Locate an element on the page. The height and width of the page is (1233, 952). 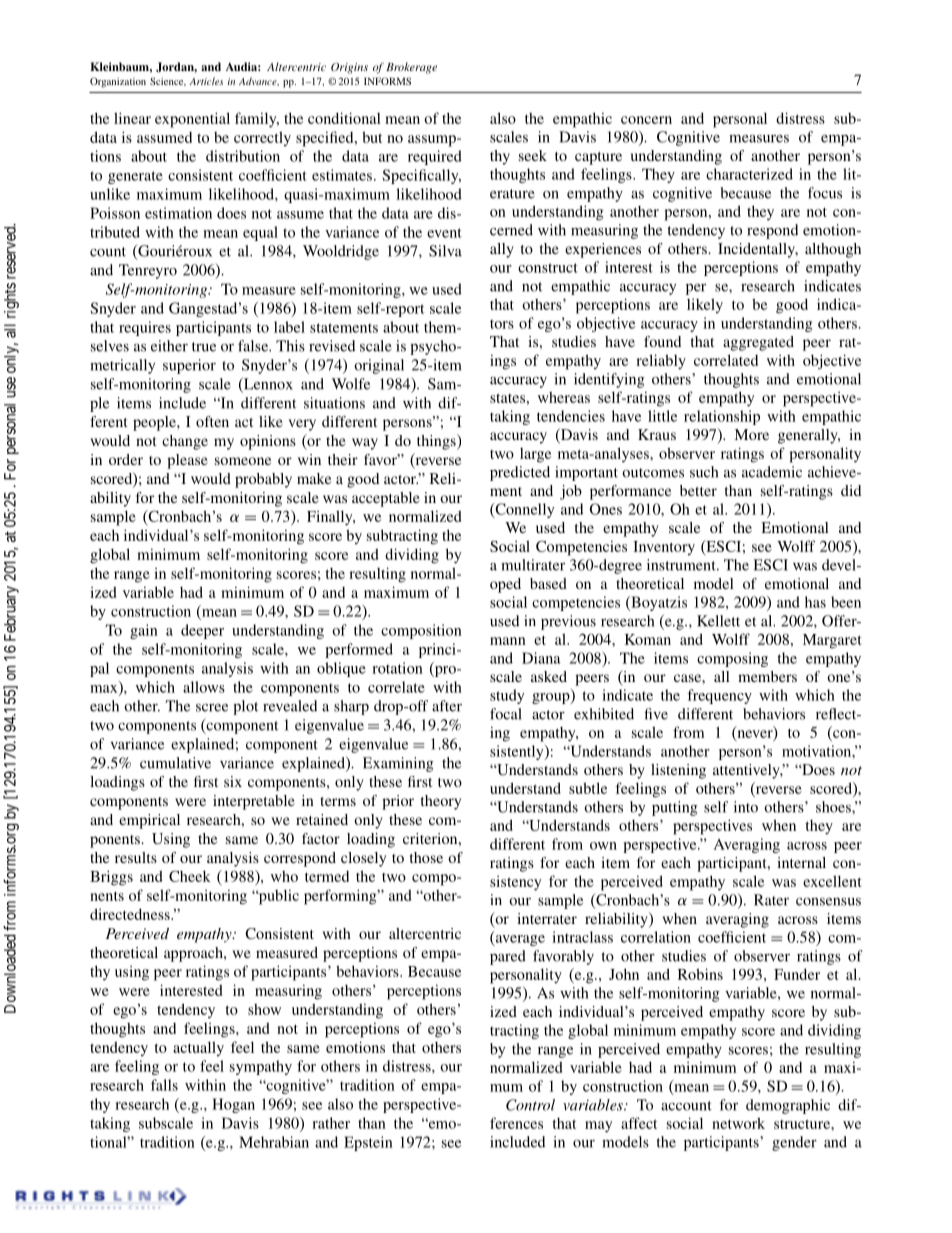
demographic is located at coordinates (788, 1106).
